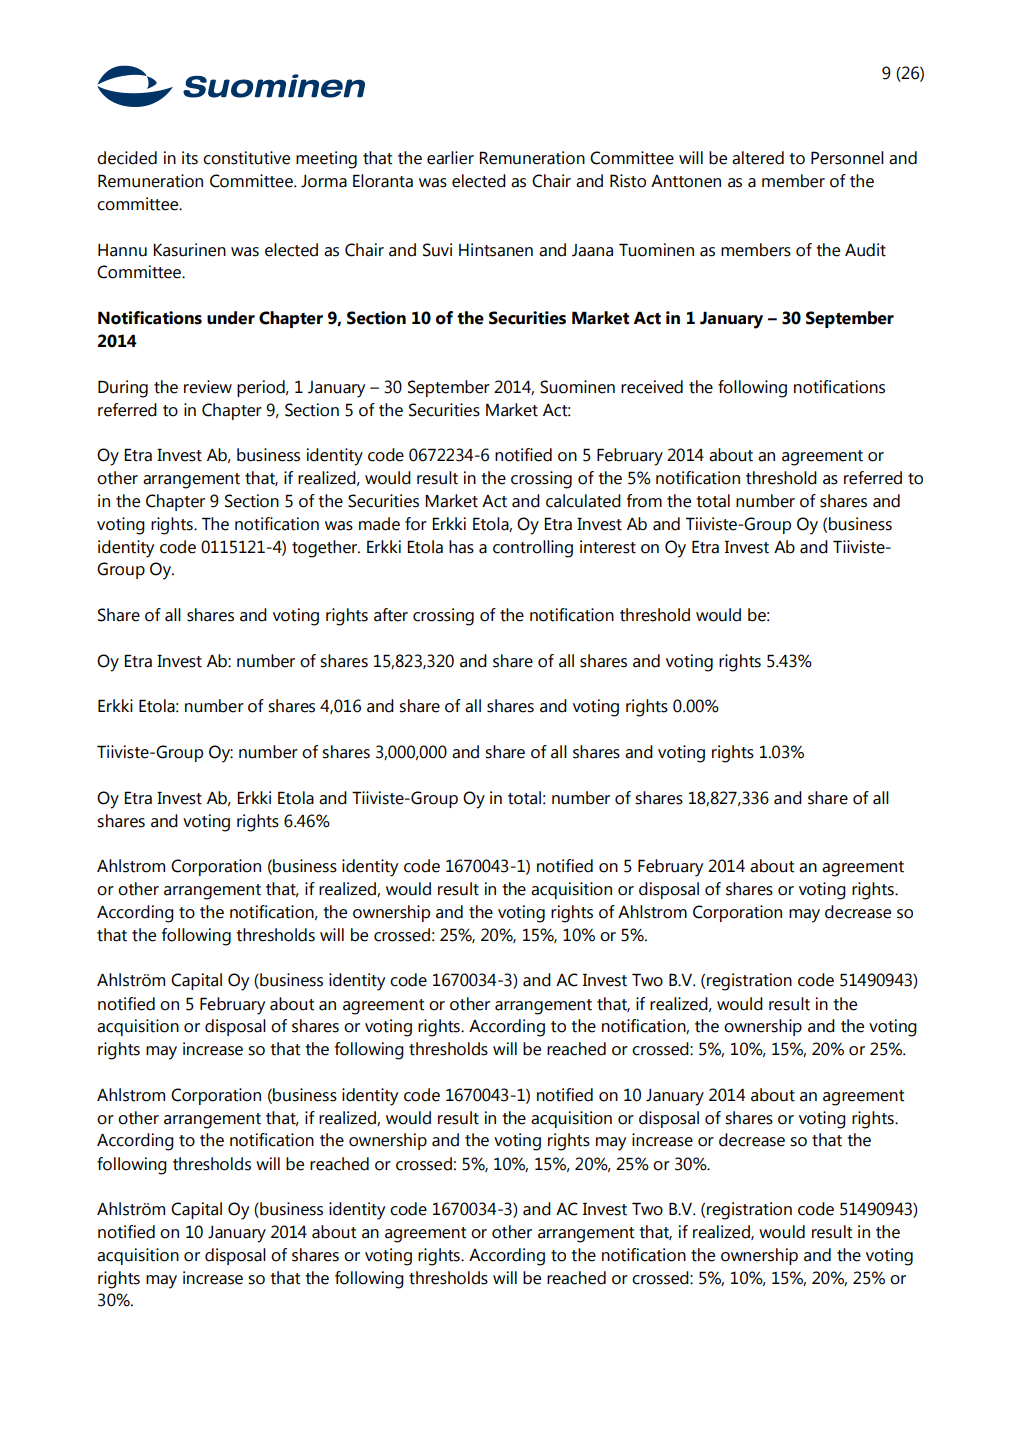  What do you see at coordinates (208, 387) in the screenshot?
I see `review` at bounding box center [208, 387].
